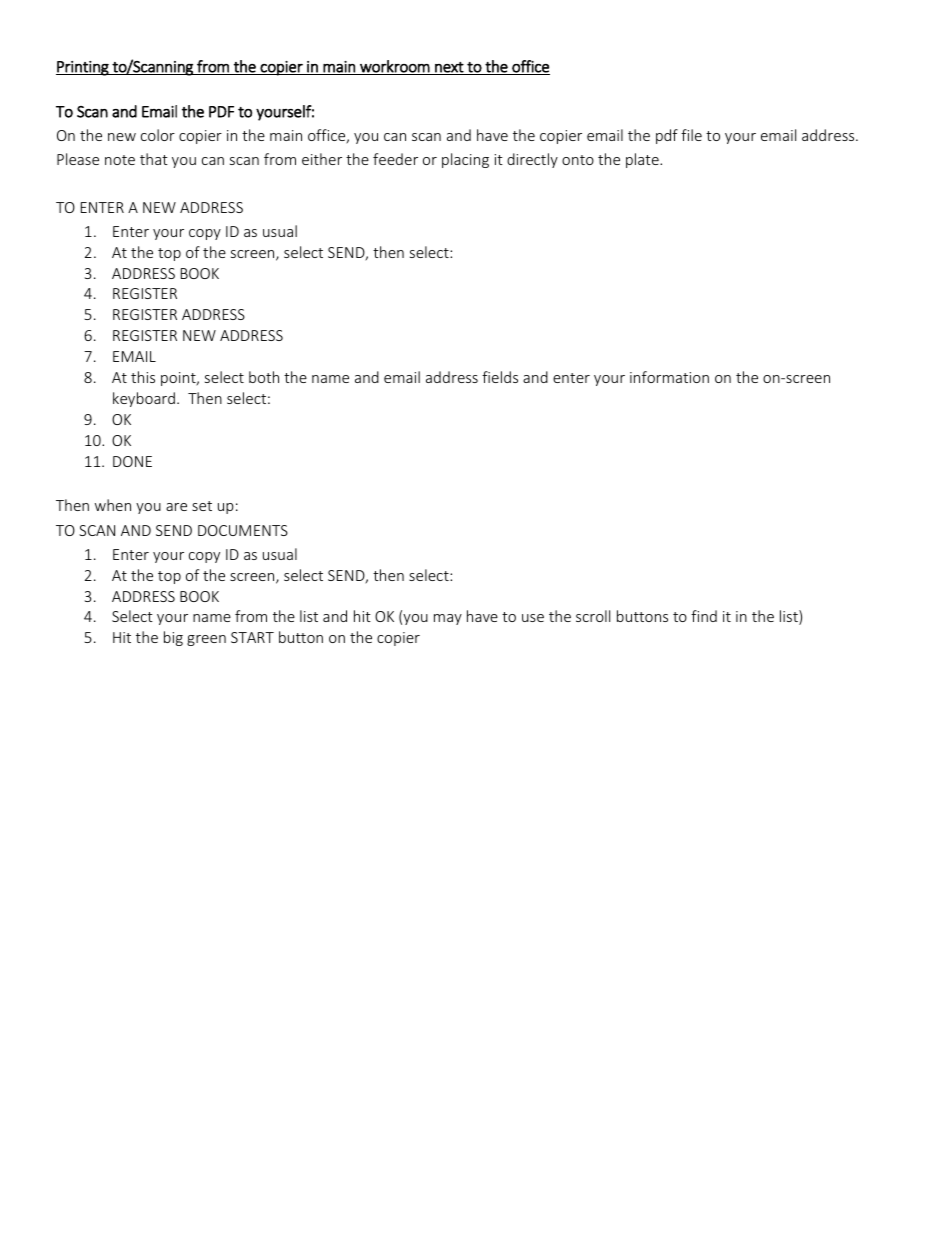 This screenshot has height=1233, width=952. I want to click on information, so click(669, 377).
